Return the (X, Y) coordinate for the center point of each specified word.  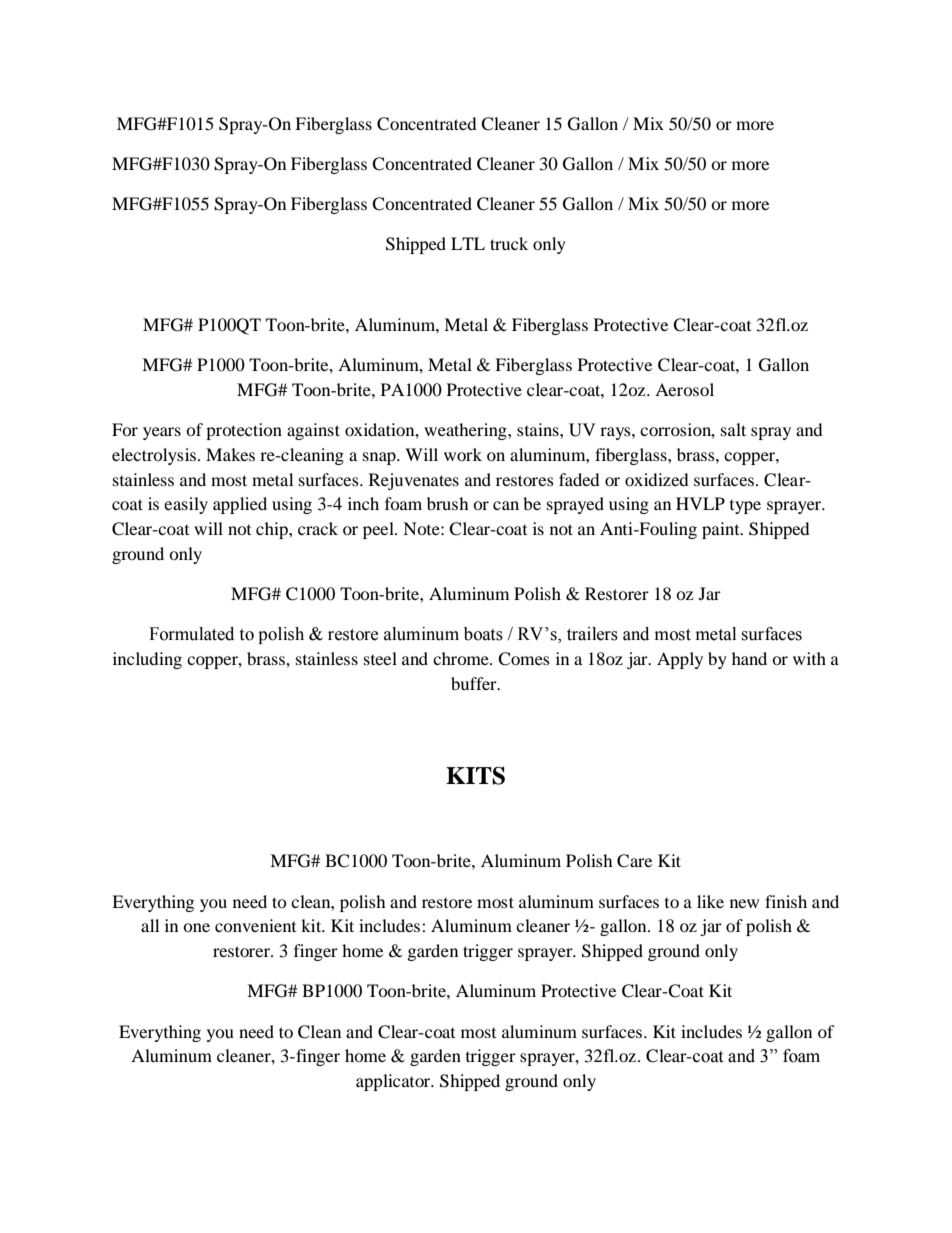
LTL (468, 243)
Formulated (191, 634)
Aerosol (684, 389)
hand (749, 658)
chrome (462, 658)
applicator (394, 1082)
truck (509, 243)
